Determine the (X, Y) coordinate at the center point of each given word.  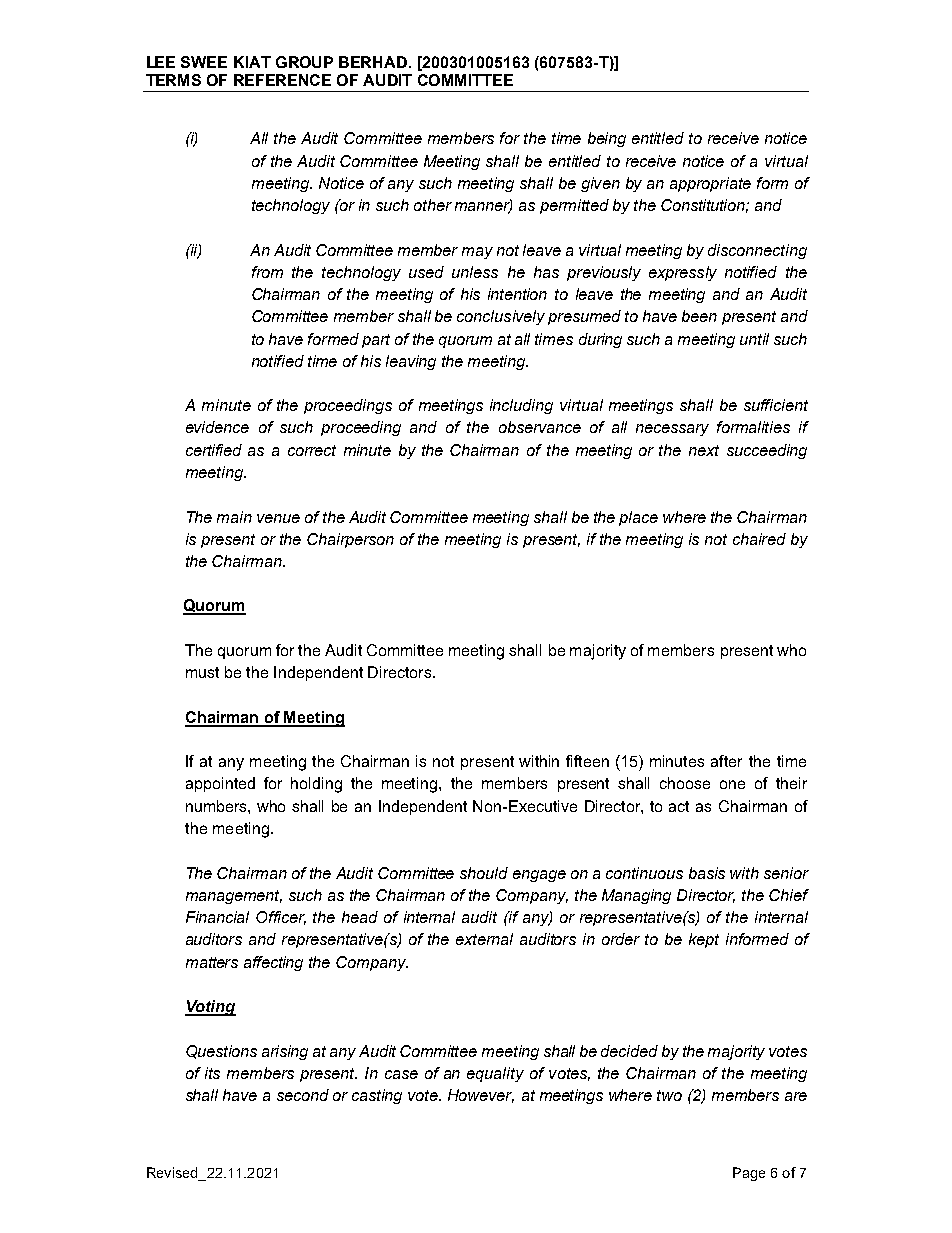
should (484, 873)
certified (214, 450)
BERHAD (374, 62)
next (704, 450)
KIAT (252, 62)
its (212, 1073)
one (732, 784)
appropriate (710, 184)
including (521, 406)
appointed (220, 784)
